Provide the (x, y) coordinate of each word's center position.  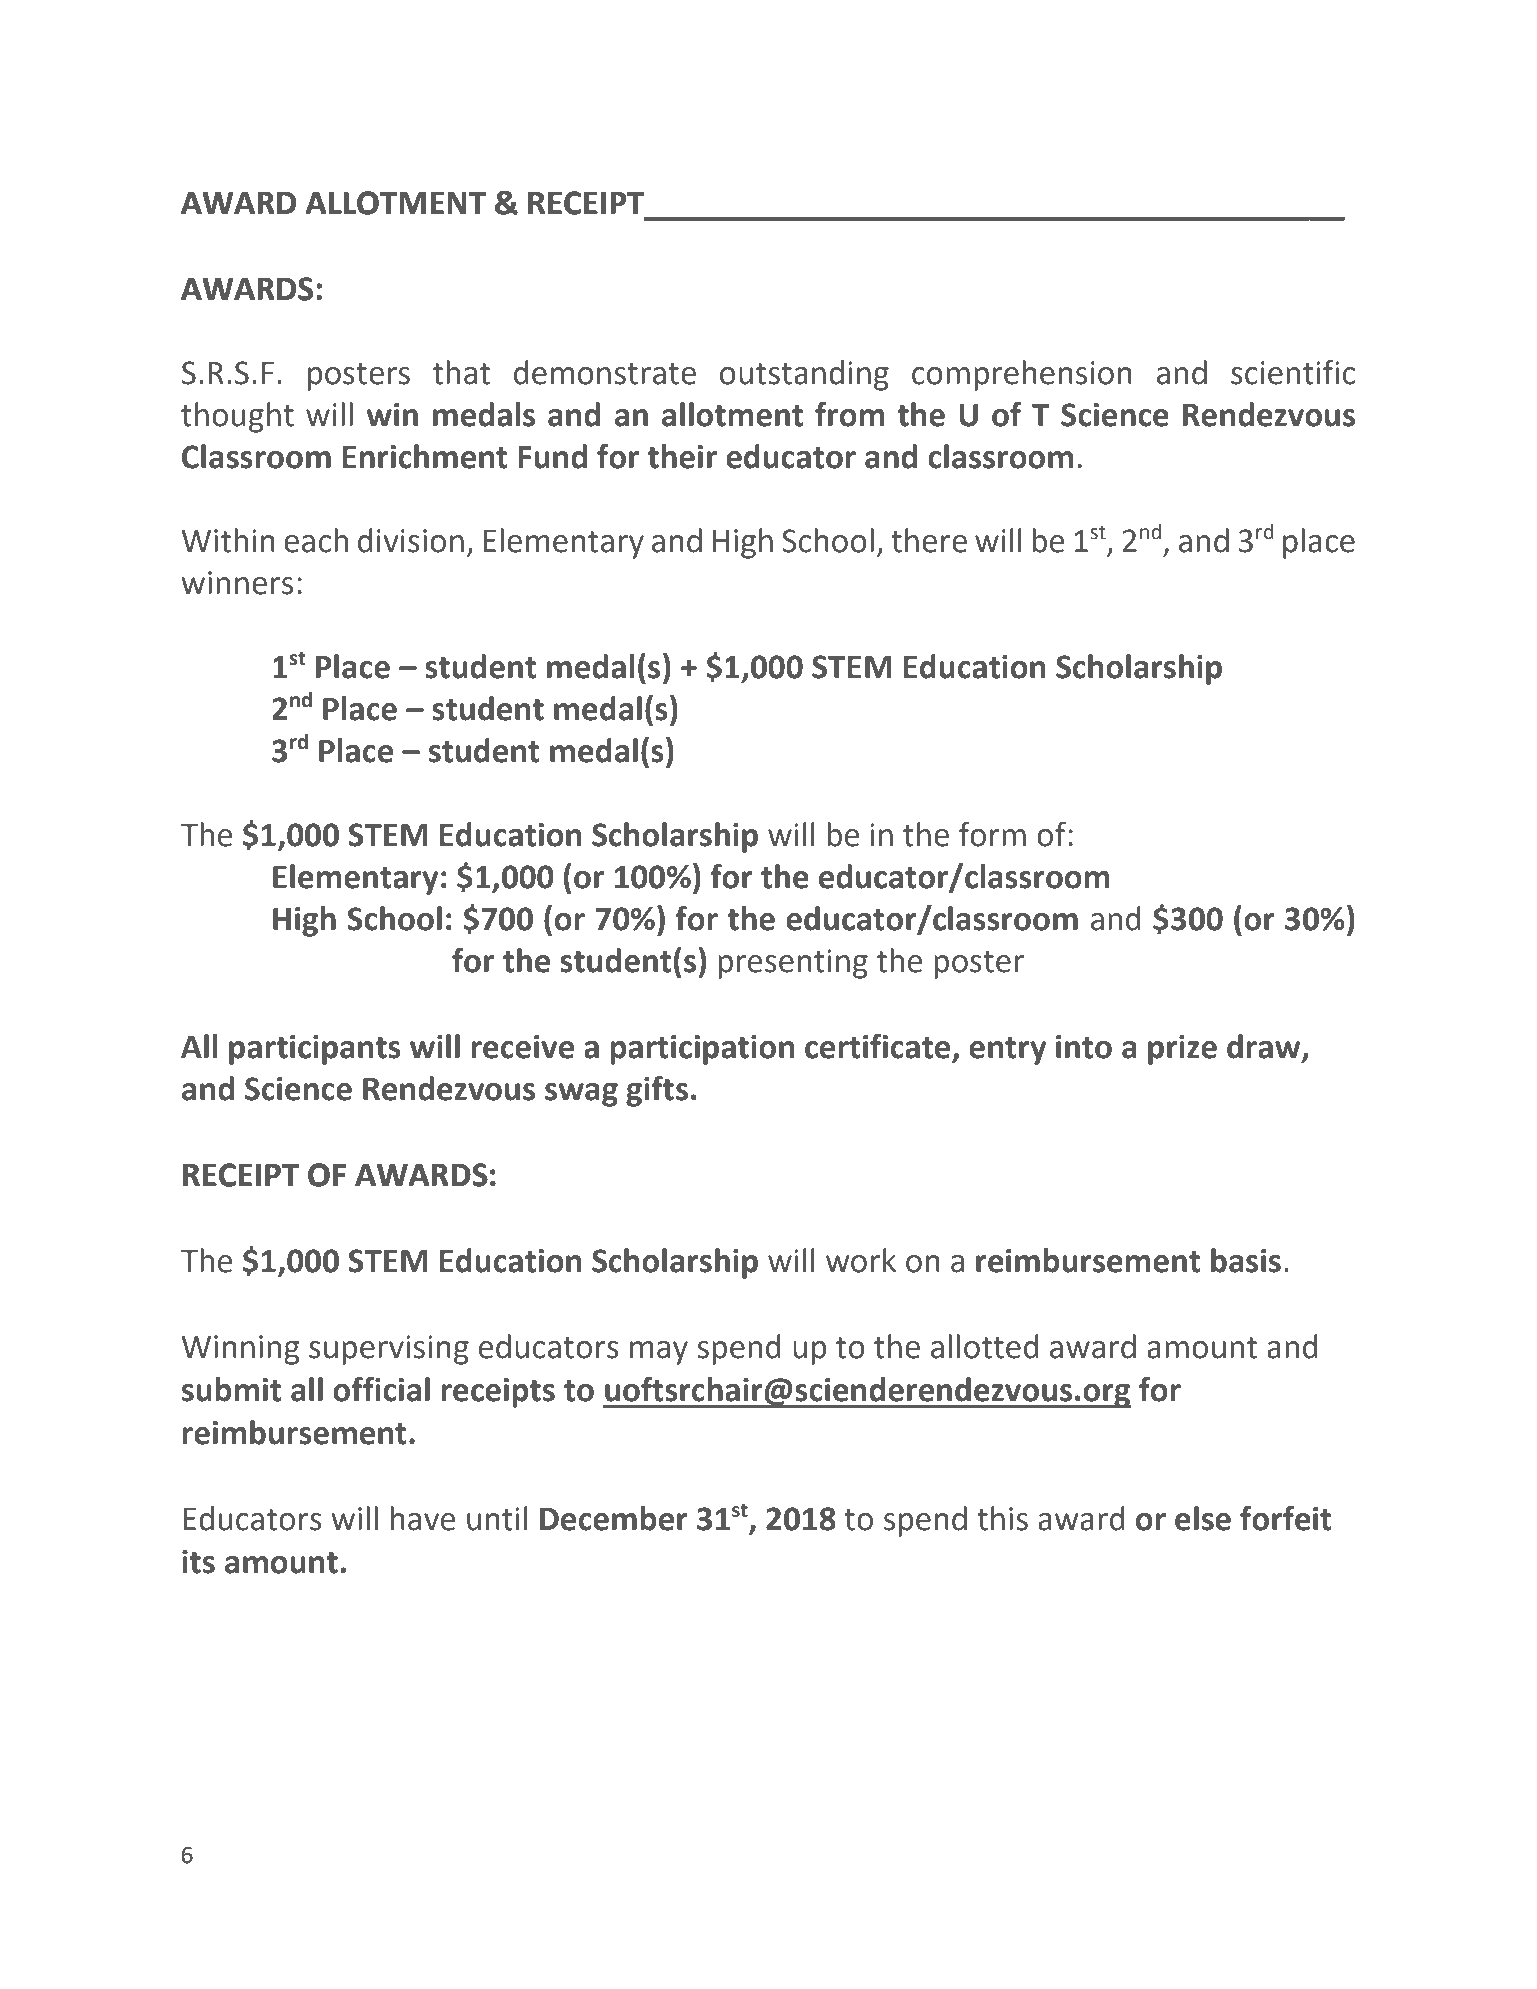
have (423, 1518)
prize (1182, 1050)
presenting (793, 964)
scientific (1293, 372)
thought (237, 417)
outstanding (804, 375)
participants (315, 1050)
